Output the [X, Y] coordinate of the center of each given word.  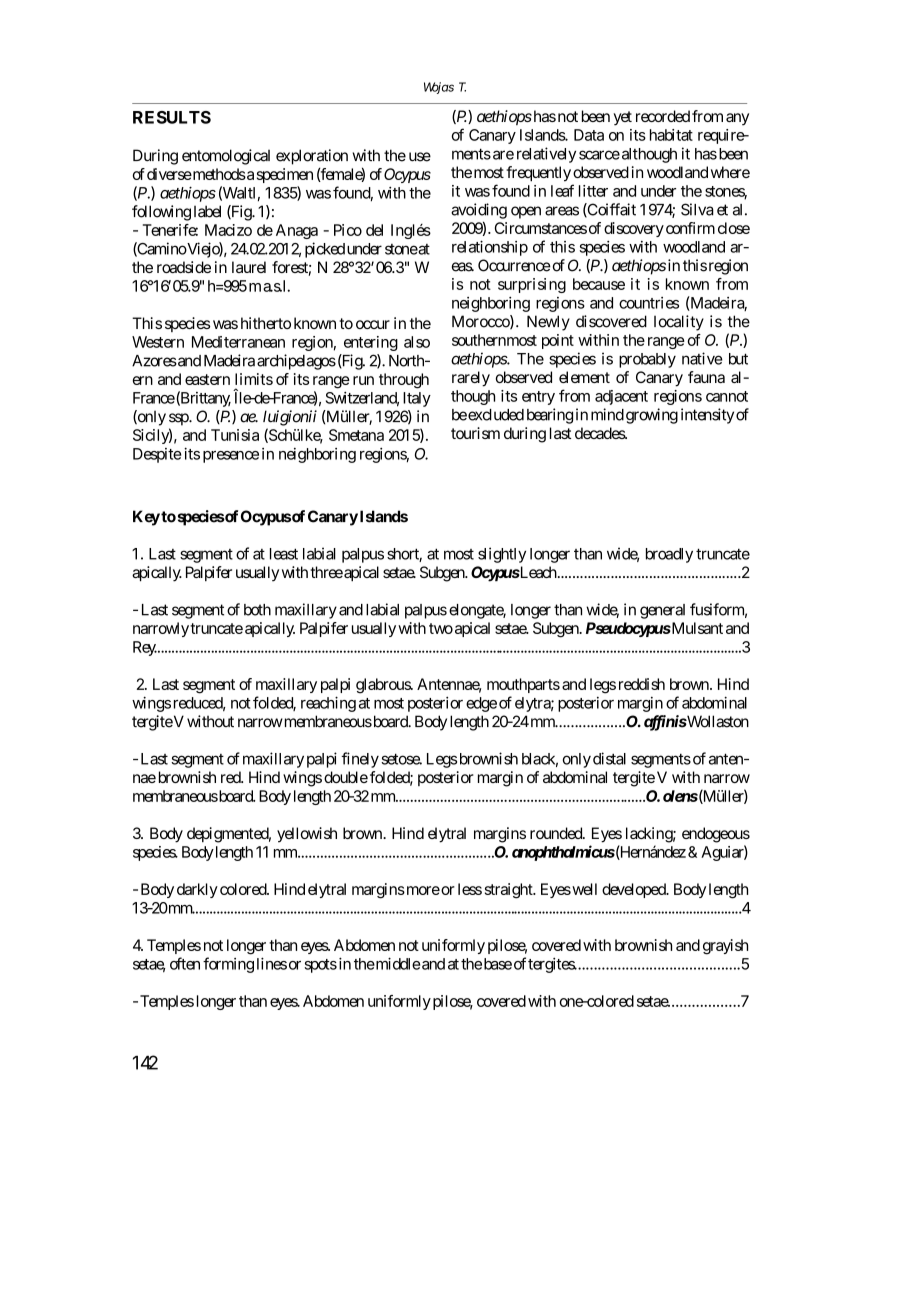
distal [609, 758]
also [417, 342]
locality [679, 323]
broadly [669, 555]
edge [481, 704]
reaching [328, 704]
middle [397, 963]
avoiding [479, 211]
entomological [226, 157]
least [284, 554]
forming [228, 965]
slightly [502, 555]
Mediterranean [238, 342]
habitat [671, 135]
